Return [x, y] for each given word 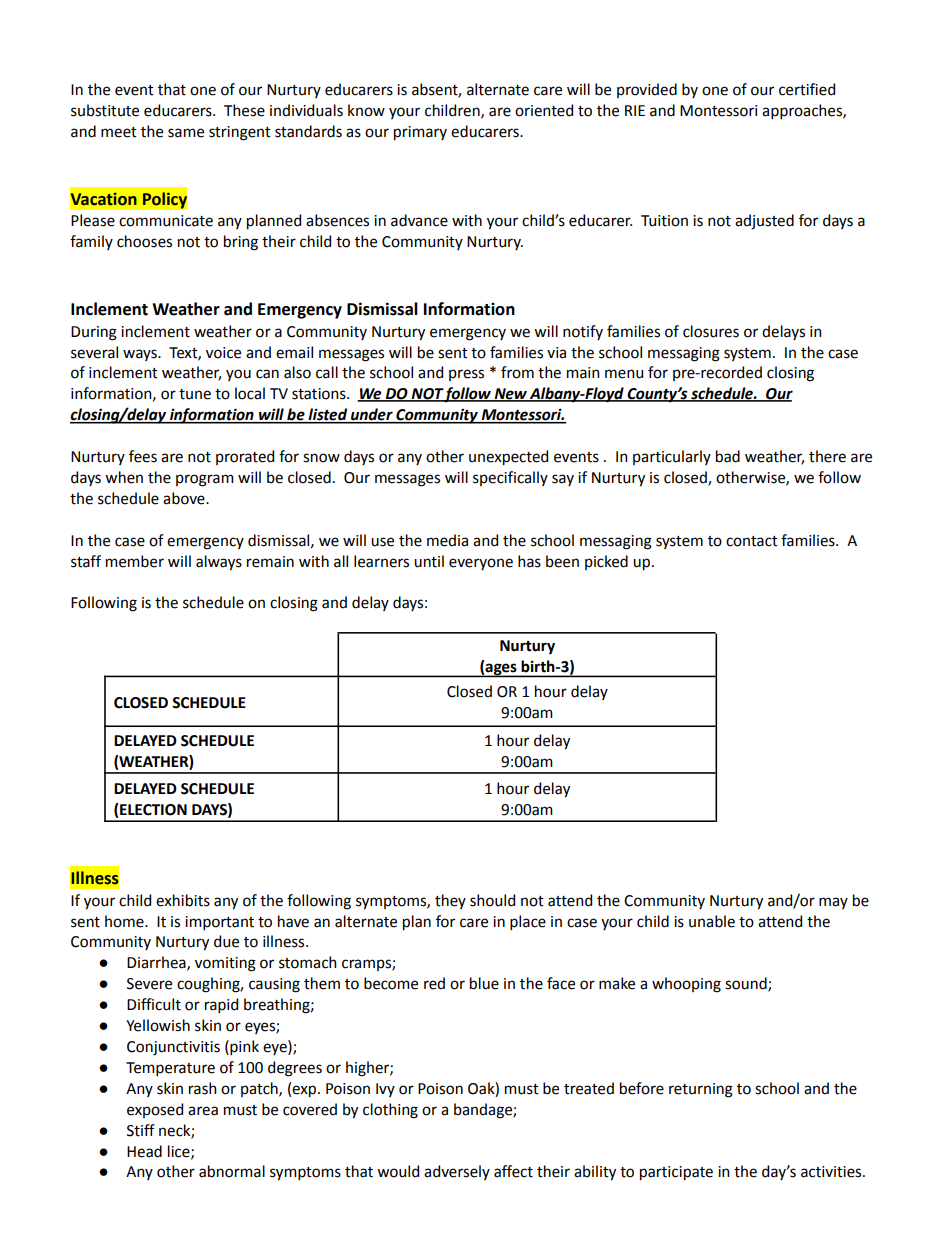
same [186, 133]
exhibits [183, 900]
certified [807, 89]
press [466, 375]
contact [752, 541]
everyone [481, 564]
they [450, 901]
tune [195, 394]
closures [711, 331]
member [135, 561]
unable [712, 921]
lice [180, 1152]
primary [420, 133]
